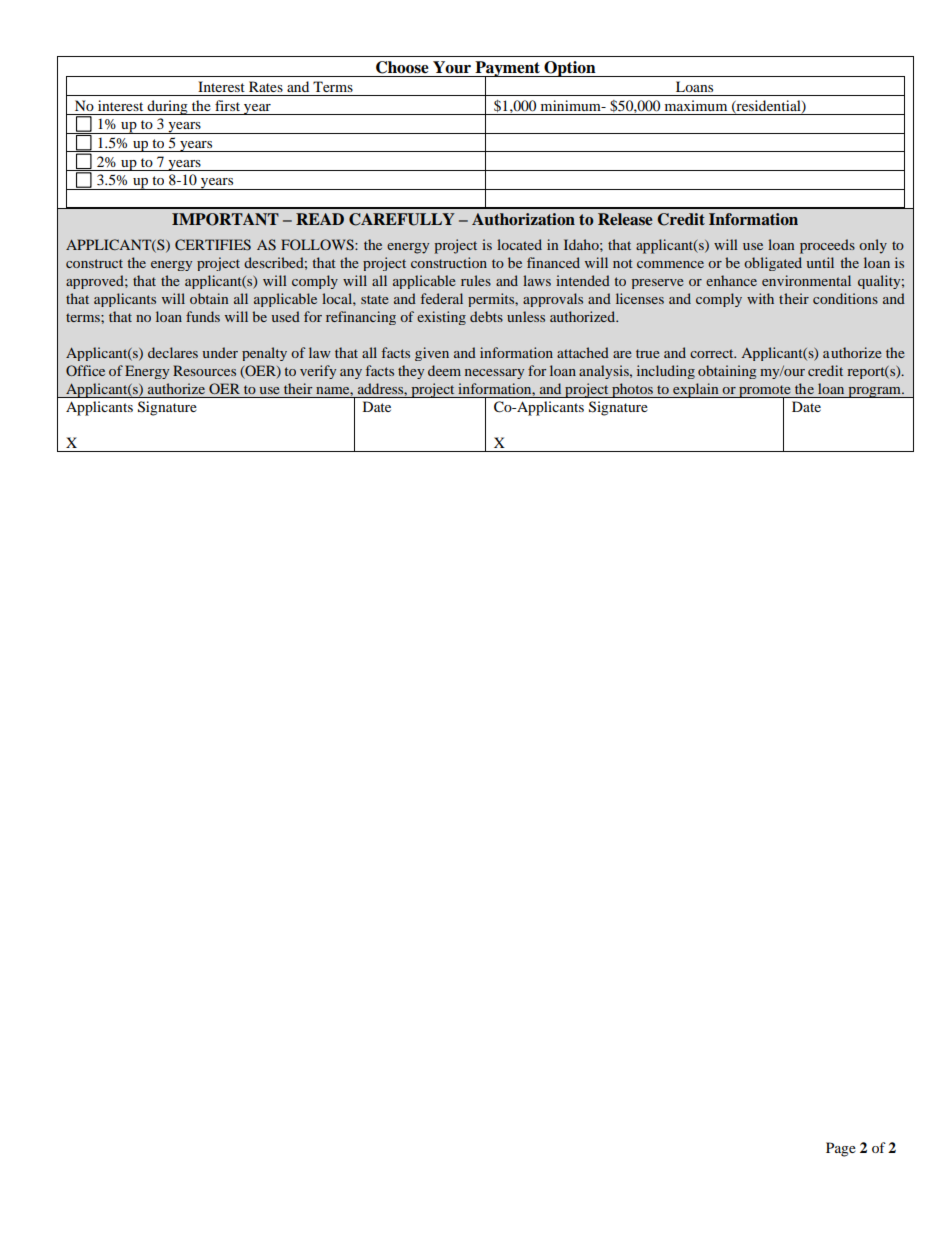  I want to click on verify, so click(318, 372).
